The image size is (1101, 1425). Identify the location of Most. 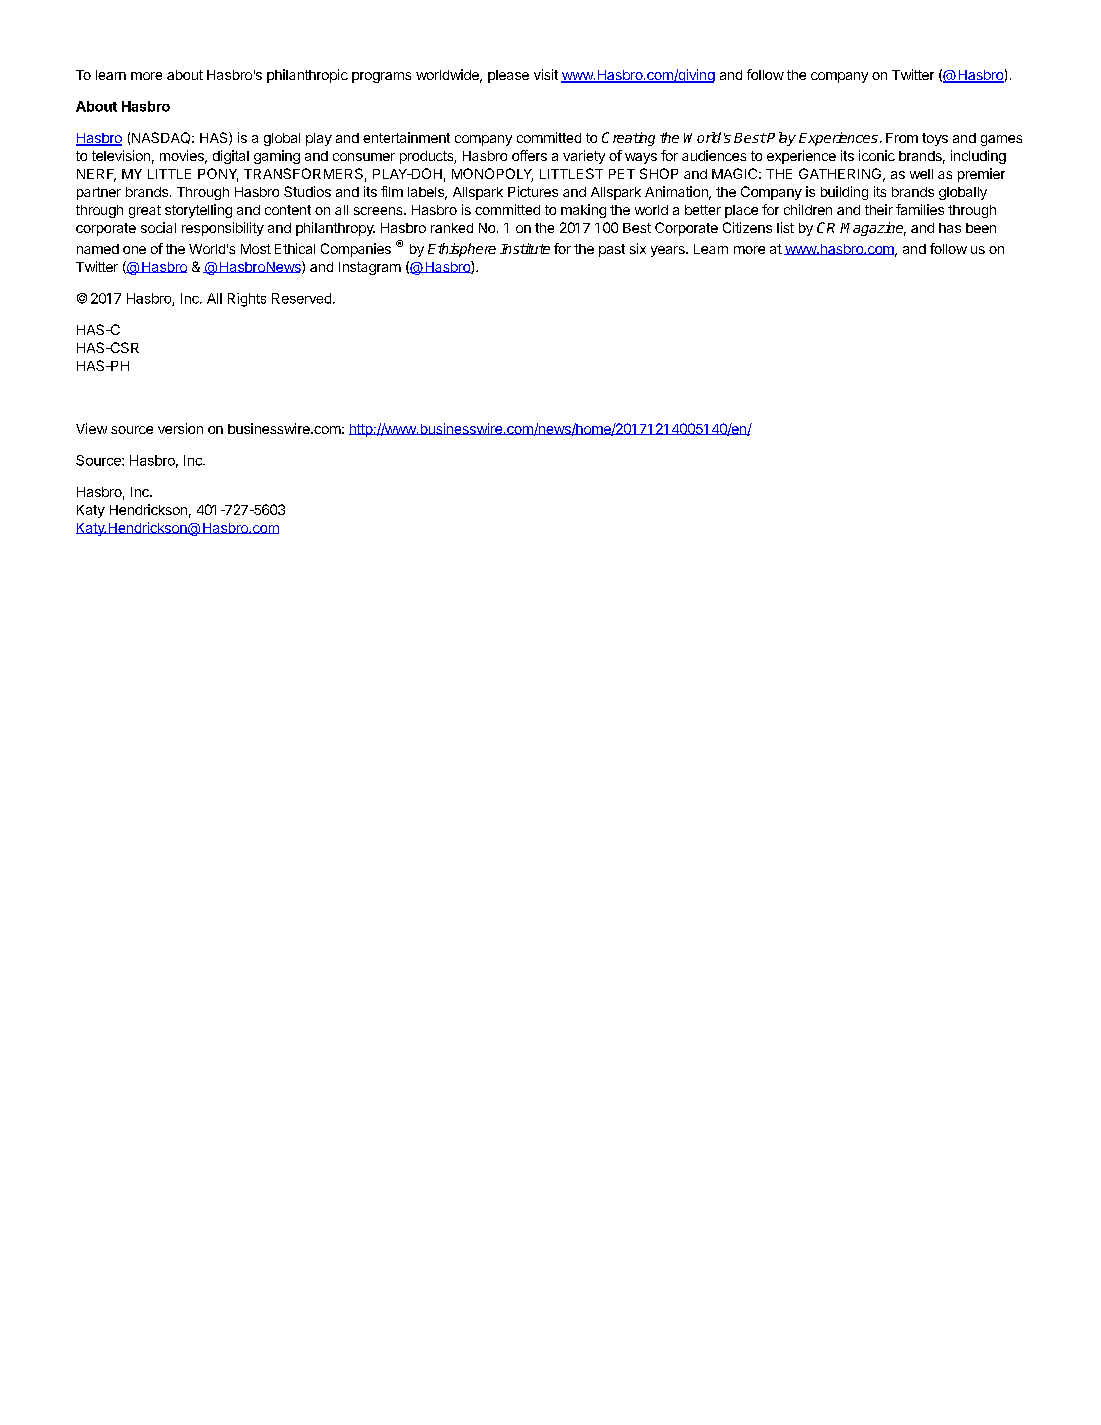
(256, 249).
